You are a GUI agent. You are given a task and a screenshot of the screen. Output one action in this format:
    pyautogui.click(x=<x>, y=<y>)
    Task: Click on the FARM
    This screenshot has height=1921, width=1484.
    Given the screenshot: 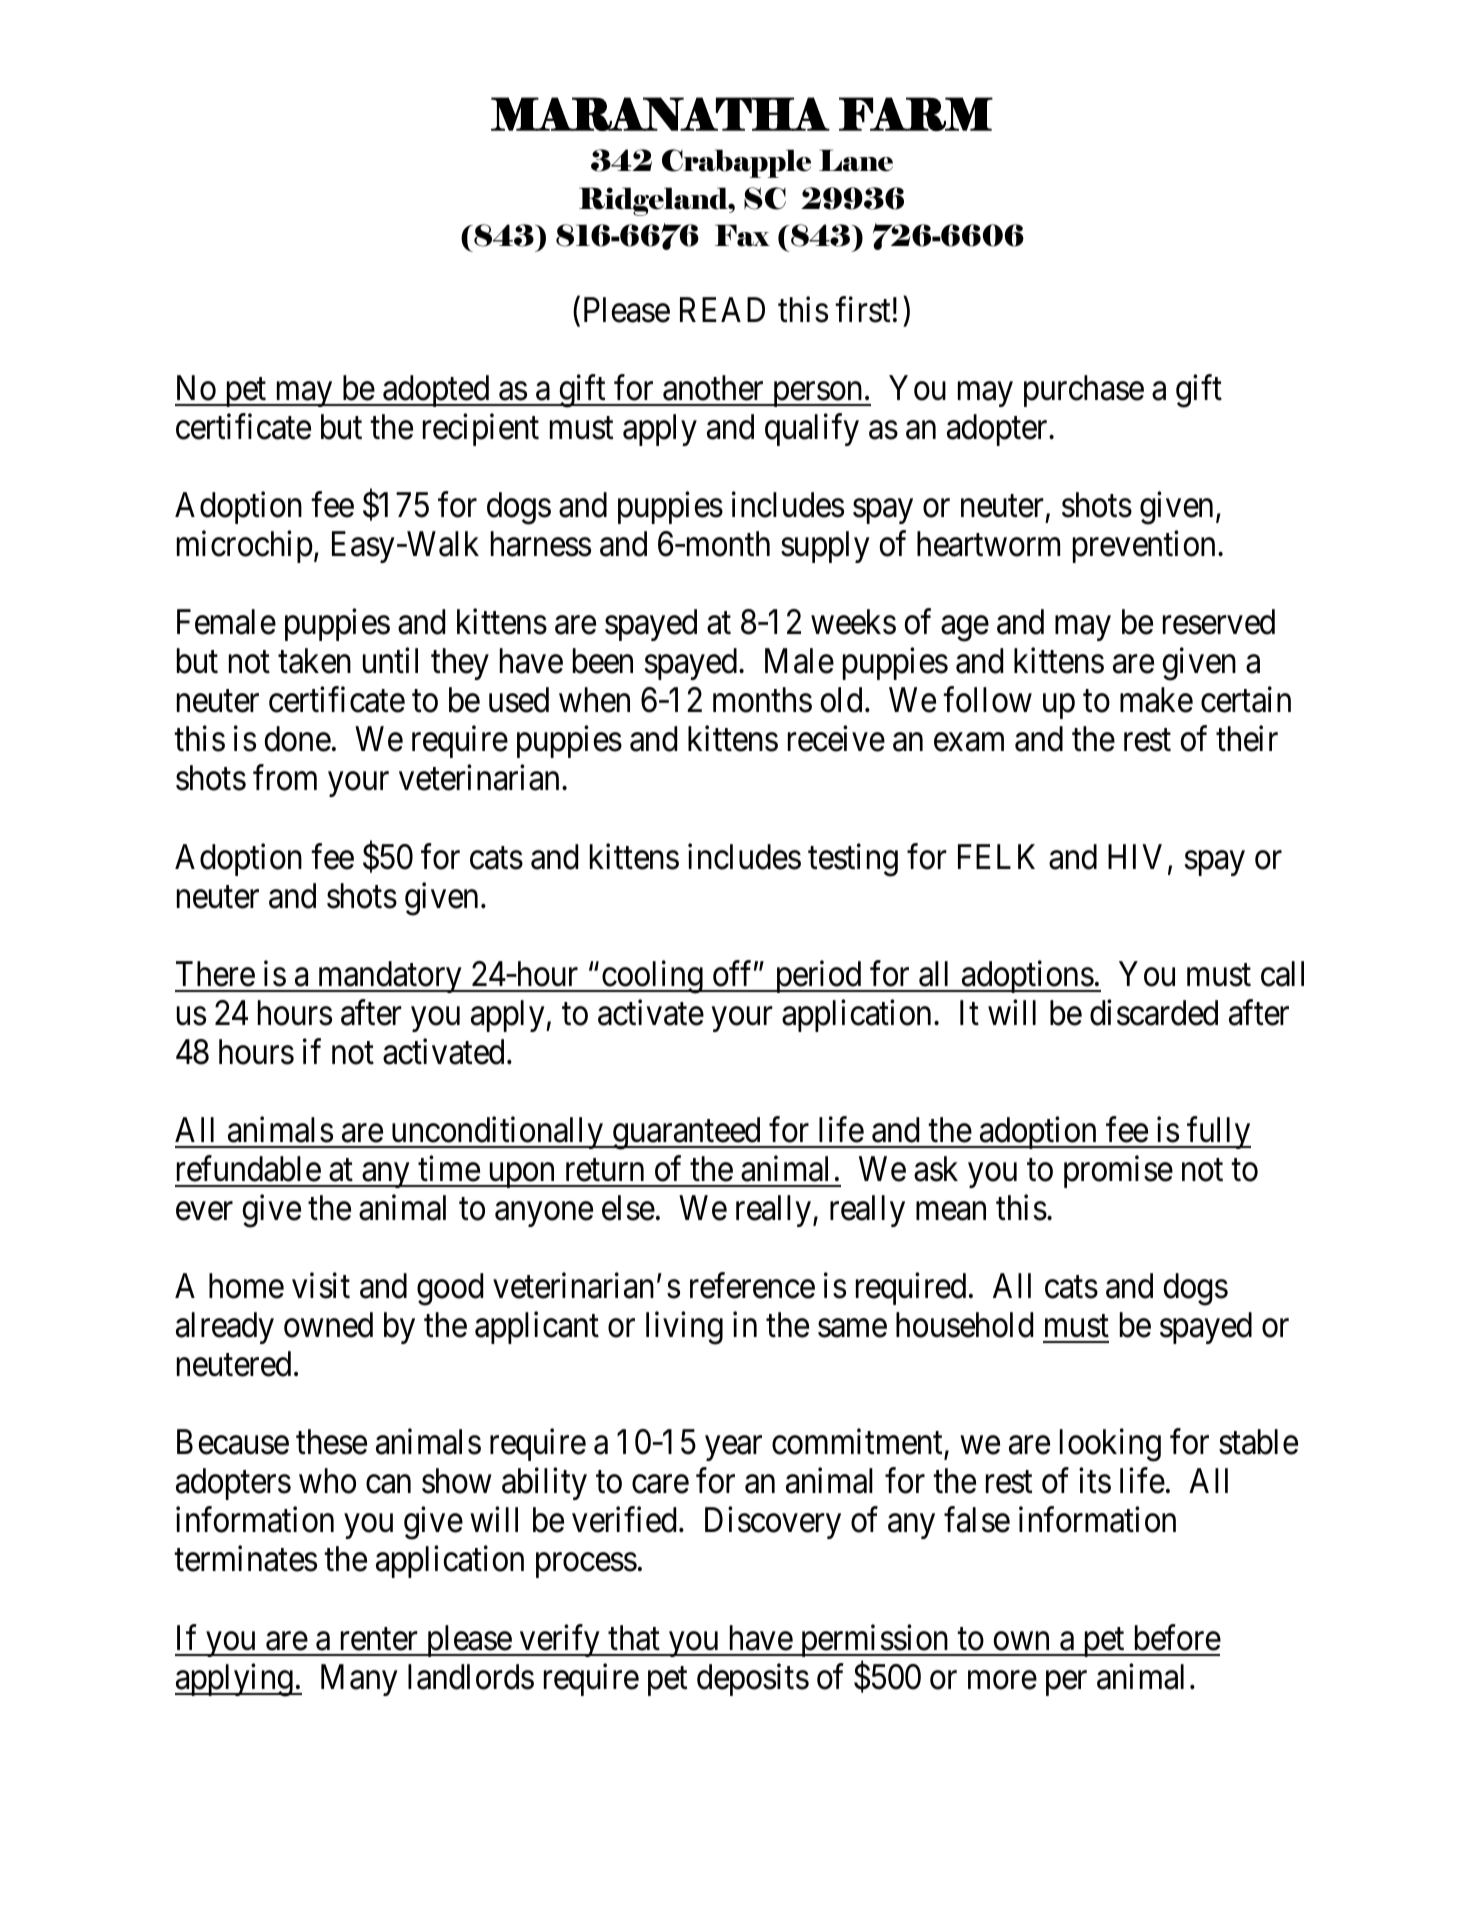 What is the action you would take?
    pyautogui.click(x=916, y=114)
